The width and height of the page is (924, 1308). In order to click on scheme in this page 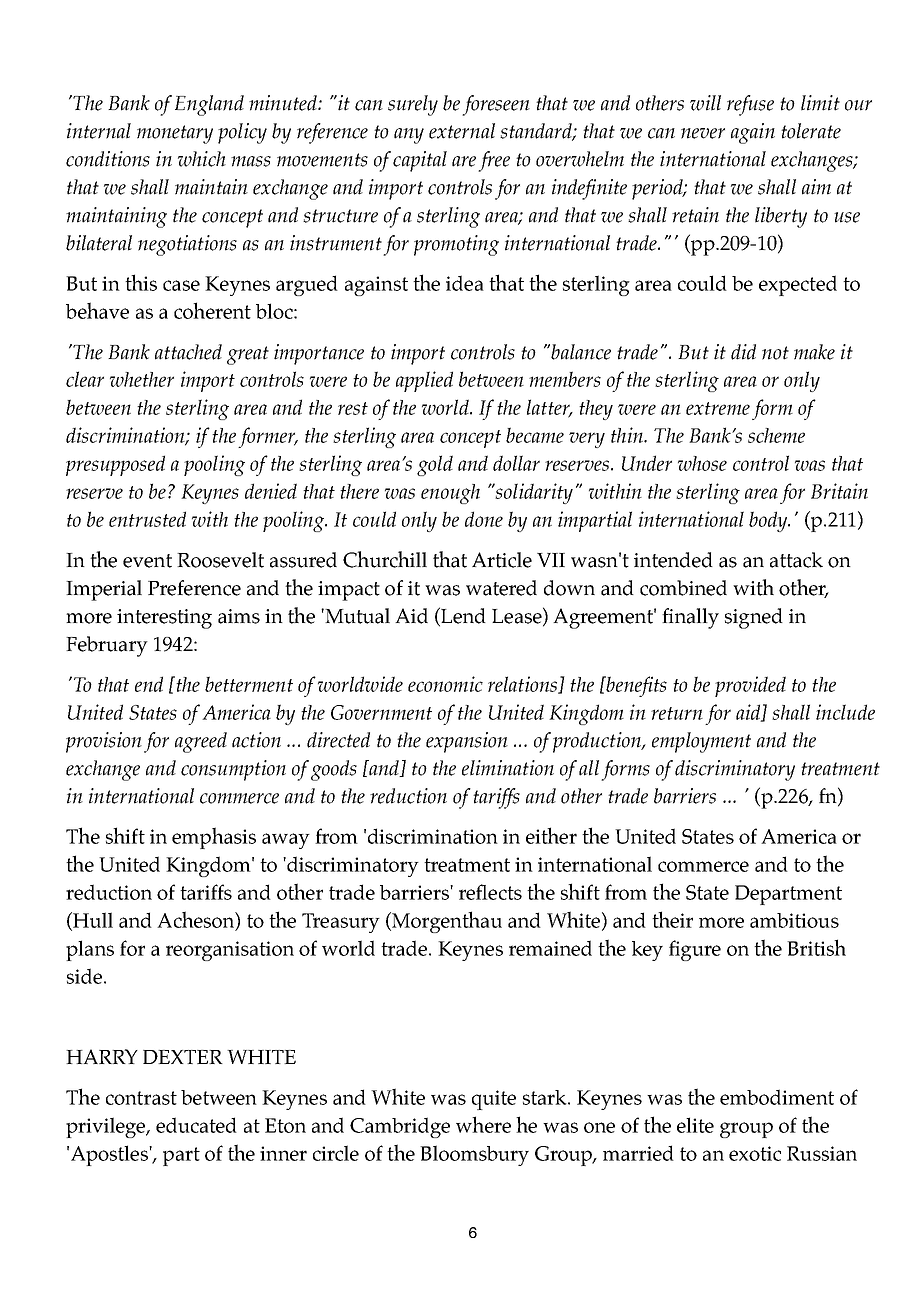, I will do `click(776, 435)`.
